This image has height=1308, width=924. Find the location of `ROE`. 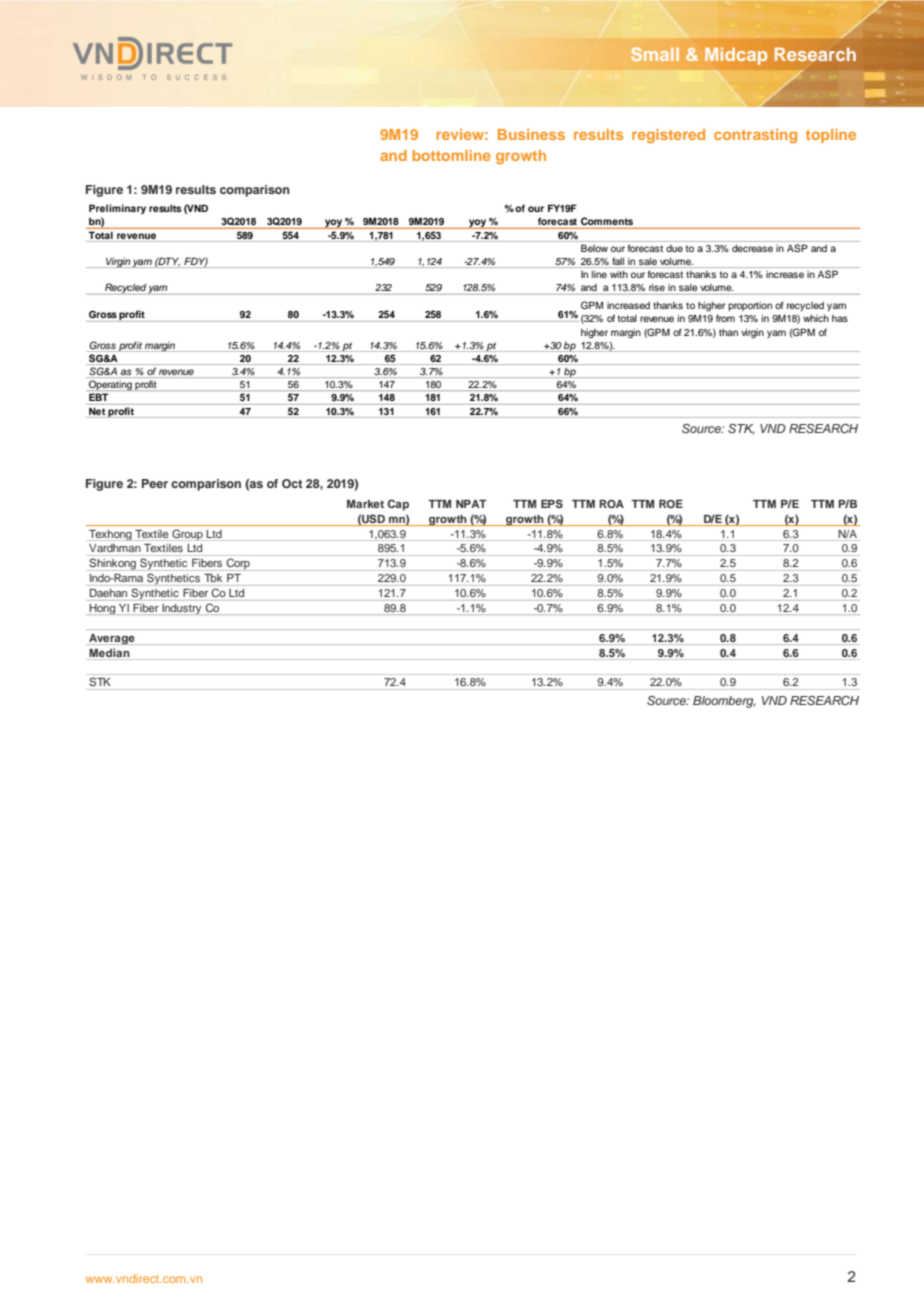

ROE is located at coordinates (671, 504).
